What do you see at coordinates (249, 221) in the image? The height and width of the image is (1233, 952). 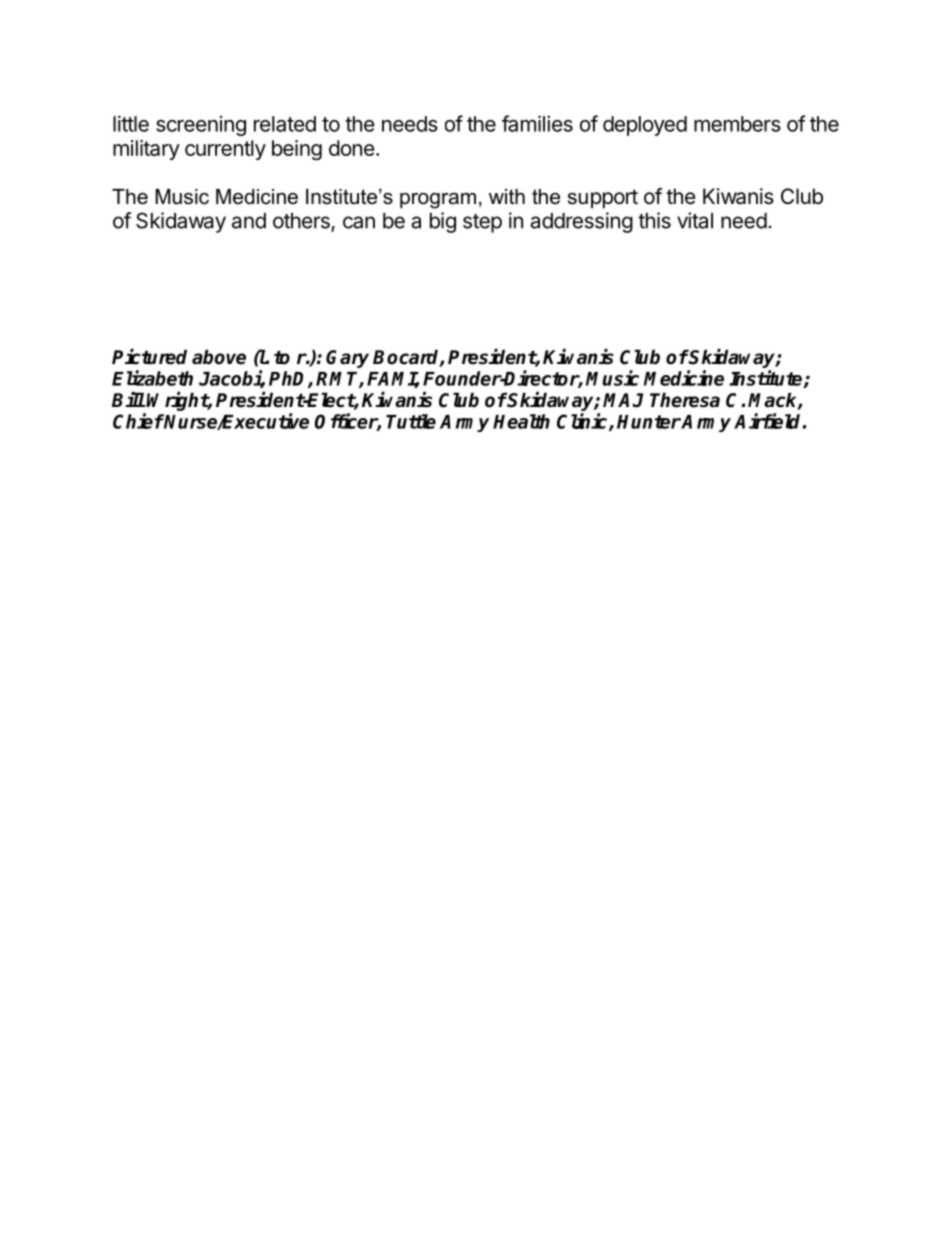 I see `and` at bounding box center [249, 221].
